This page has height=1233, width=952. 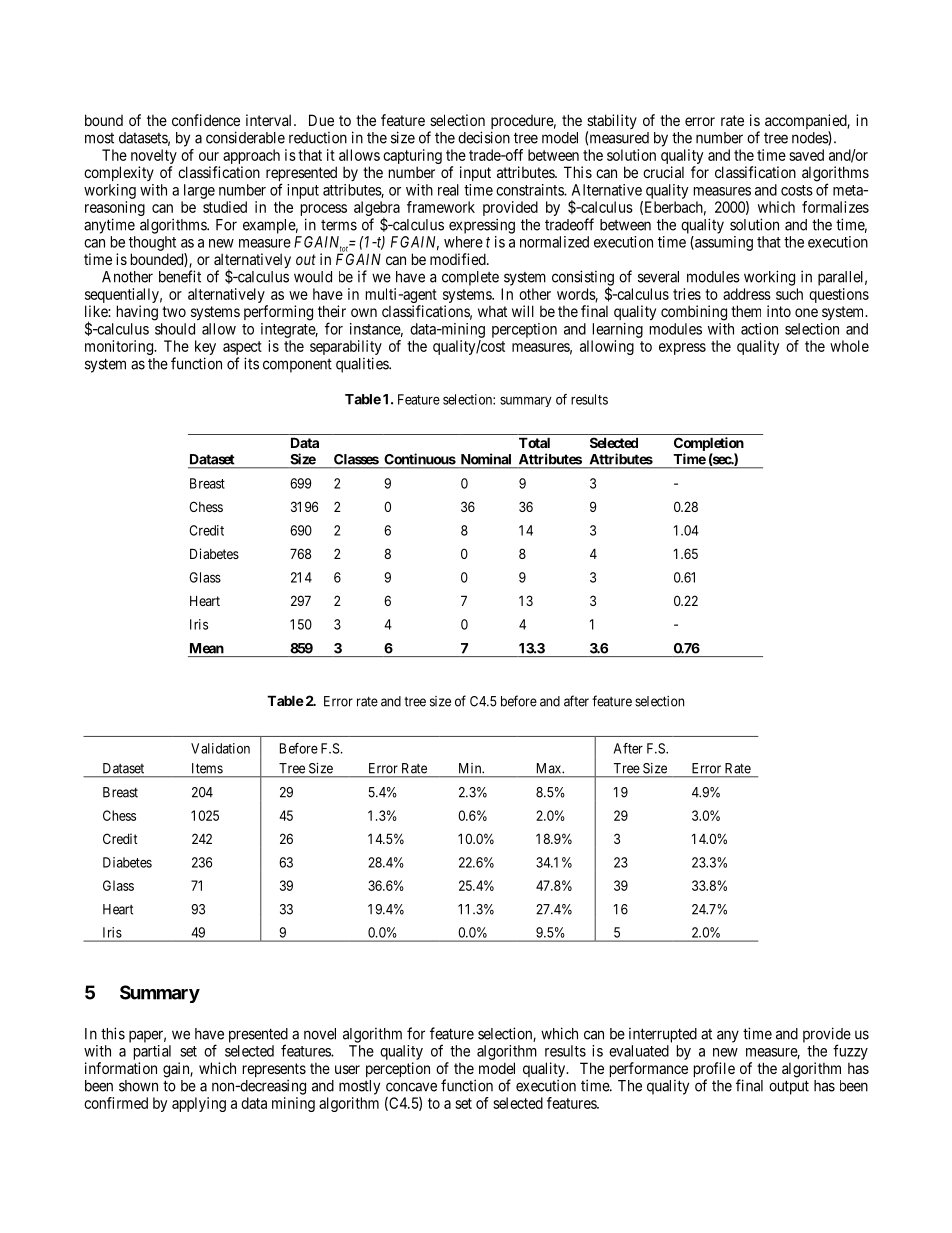 What do you see at coordinates (251, 363) in the page?
I see `its` at bounding box center [251, 363].
